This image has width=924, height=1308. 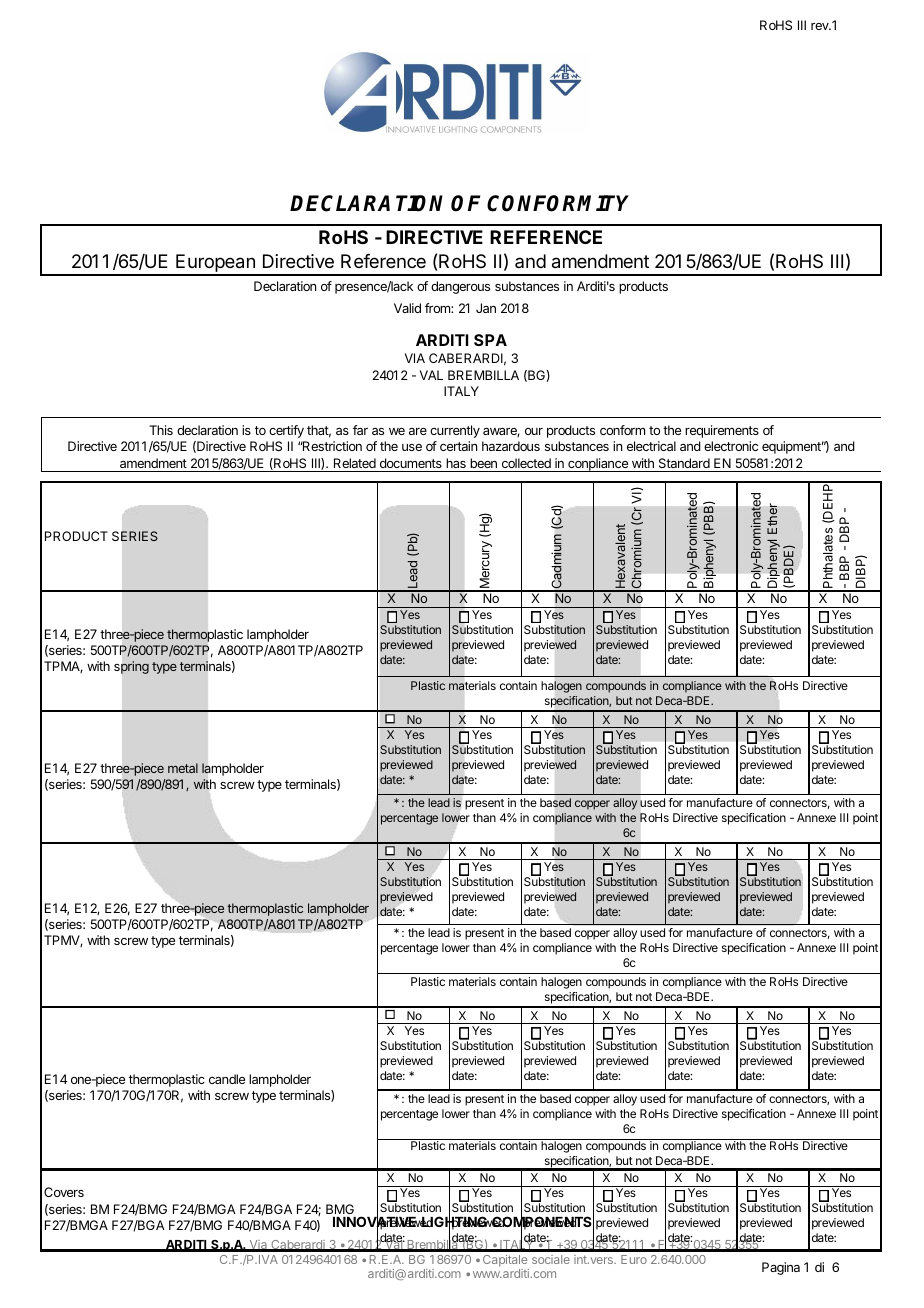 What do you see at coordinates (684, 463) in the image?
I see `Standard` at bounding box center [684, 463].
